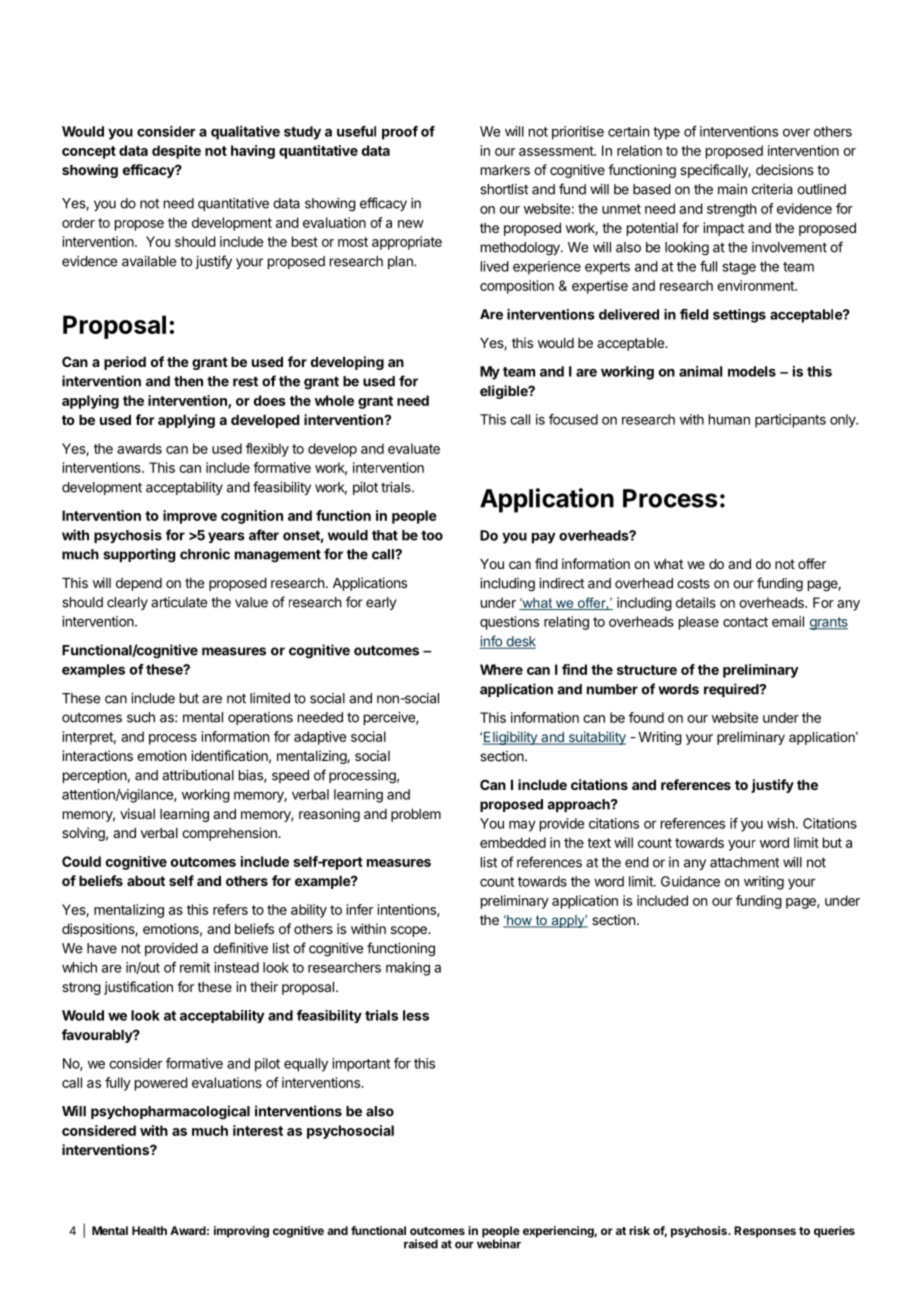 The width and height of the screenshot is (924, 1308). Describe the element at coordinates (690, 881) in the screenshot. I see `Guidance` at that location.
